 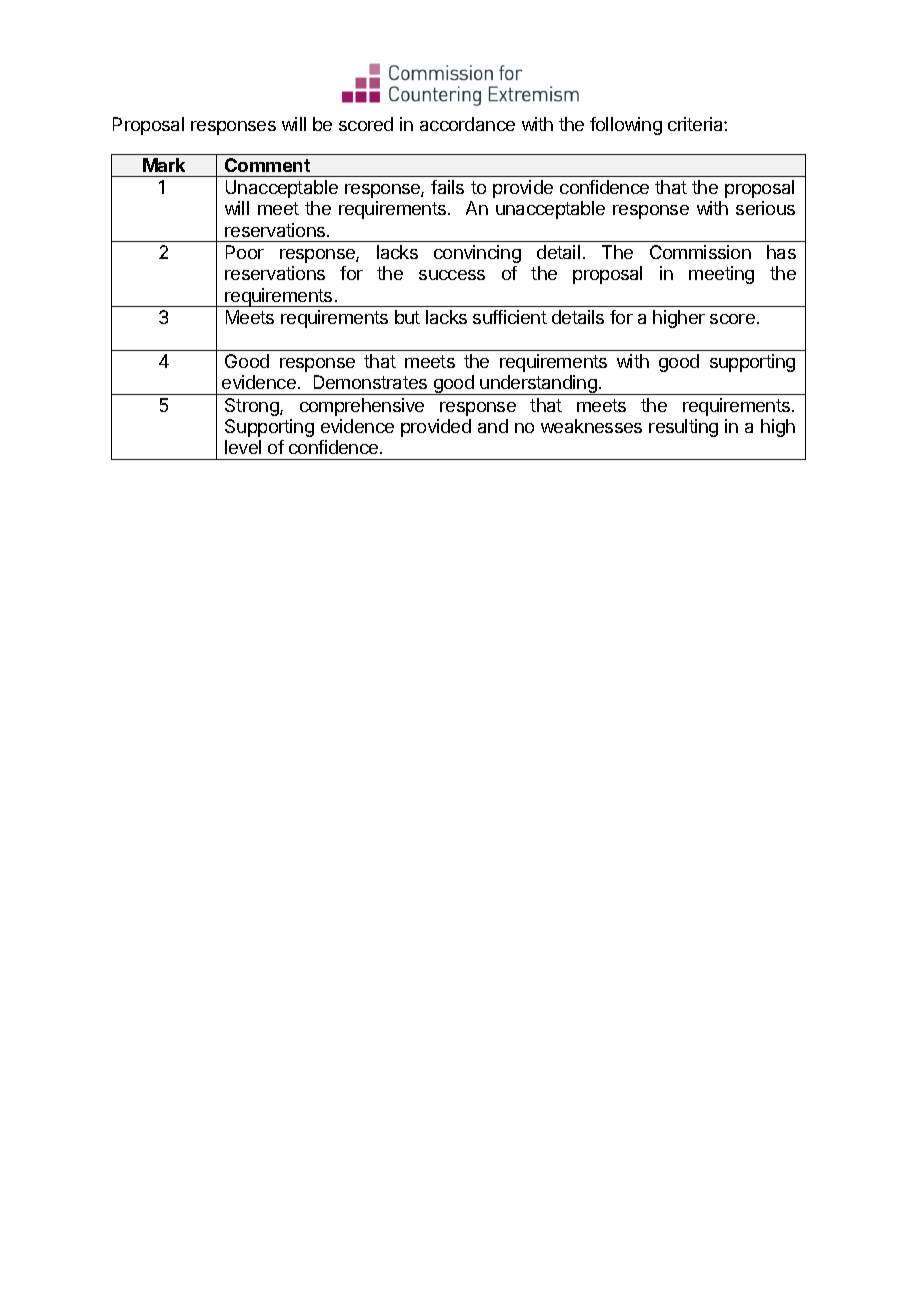 I want to click on resulting, so click(x=683, y=428).
